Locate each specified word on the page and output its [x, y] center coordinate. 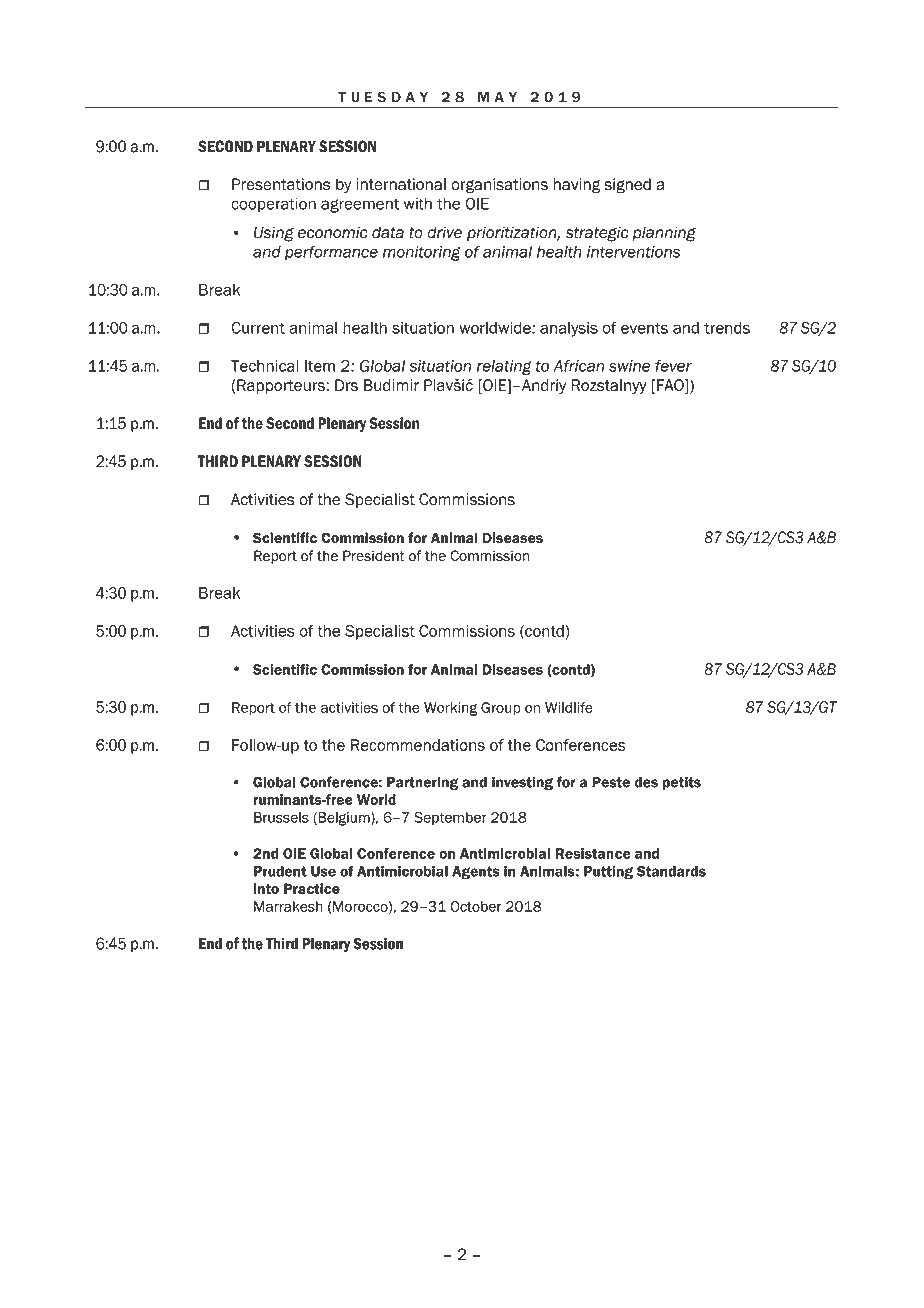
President [374, 556]
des [646, 782]
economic [333, 232]
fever [673, 365]
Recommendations [418, 745]
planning [664, 234]
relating [504, 367]
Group [501, 709]
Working [450, 709]
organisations [499, 186]
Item [320, 366]
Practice [312, 888]
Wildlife [569, 707]
